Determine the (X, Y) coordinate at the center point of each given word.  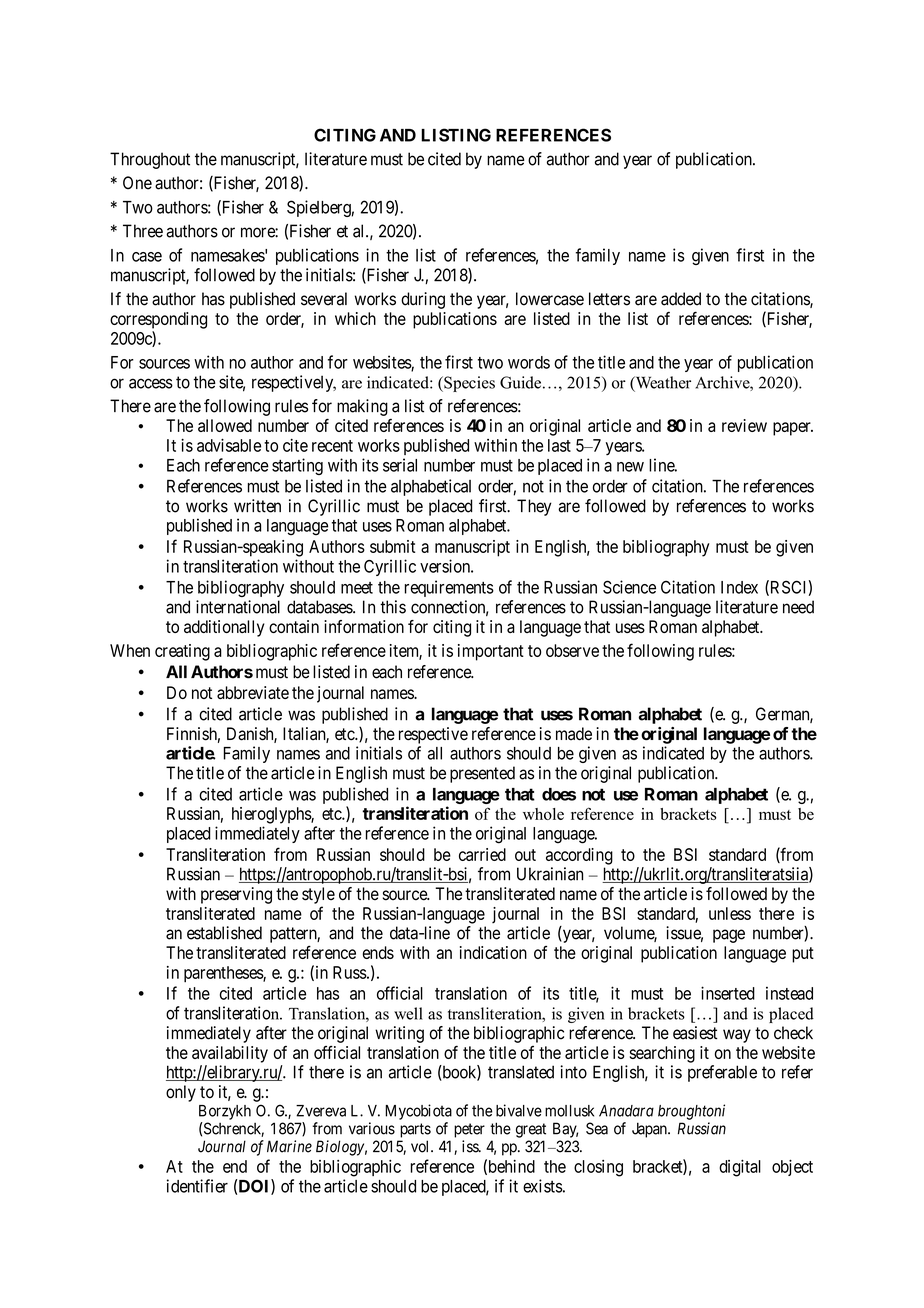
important (491, 652)
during (423, 300)
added (681, 299)
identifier (197, 1186)
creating (182, 652)
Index (739, 587)
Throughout (150, 160)
